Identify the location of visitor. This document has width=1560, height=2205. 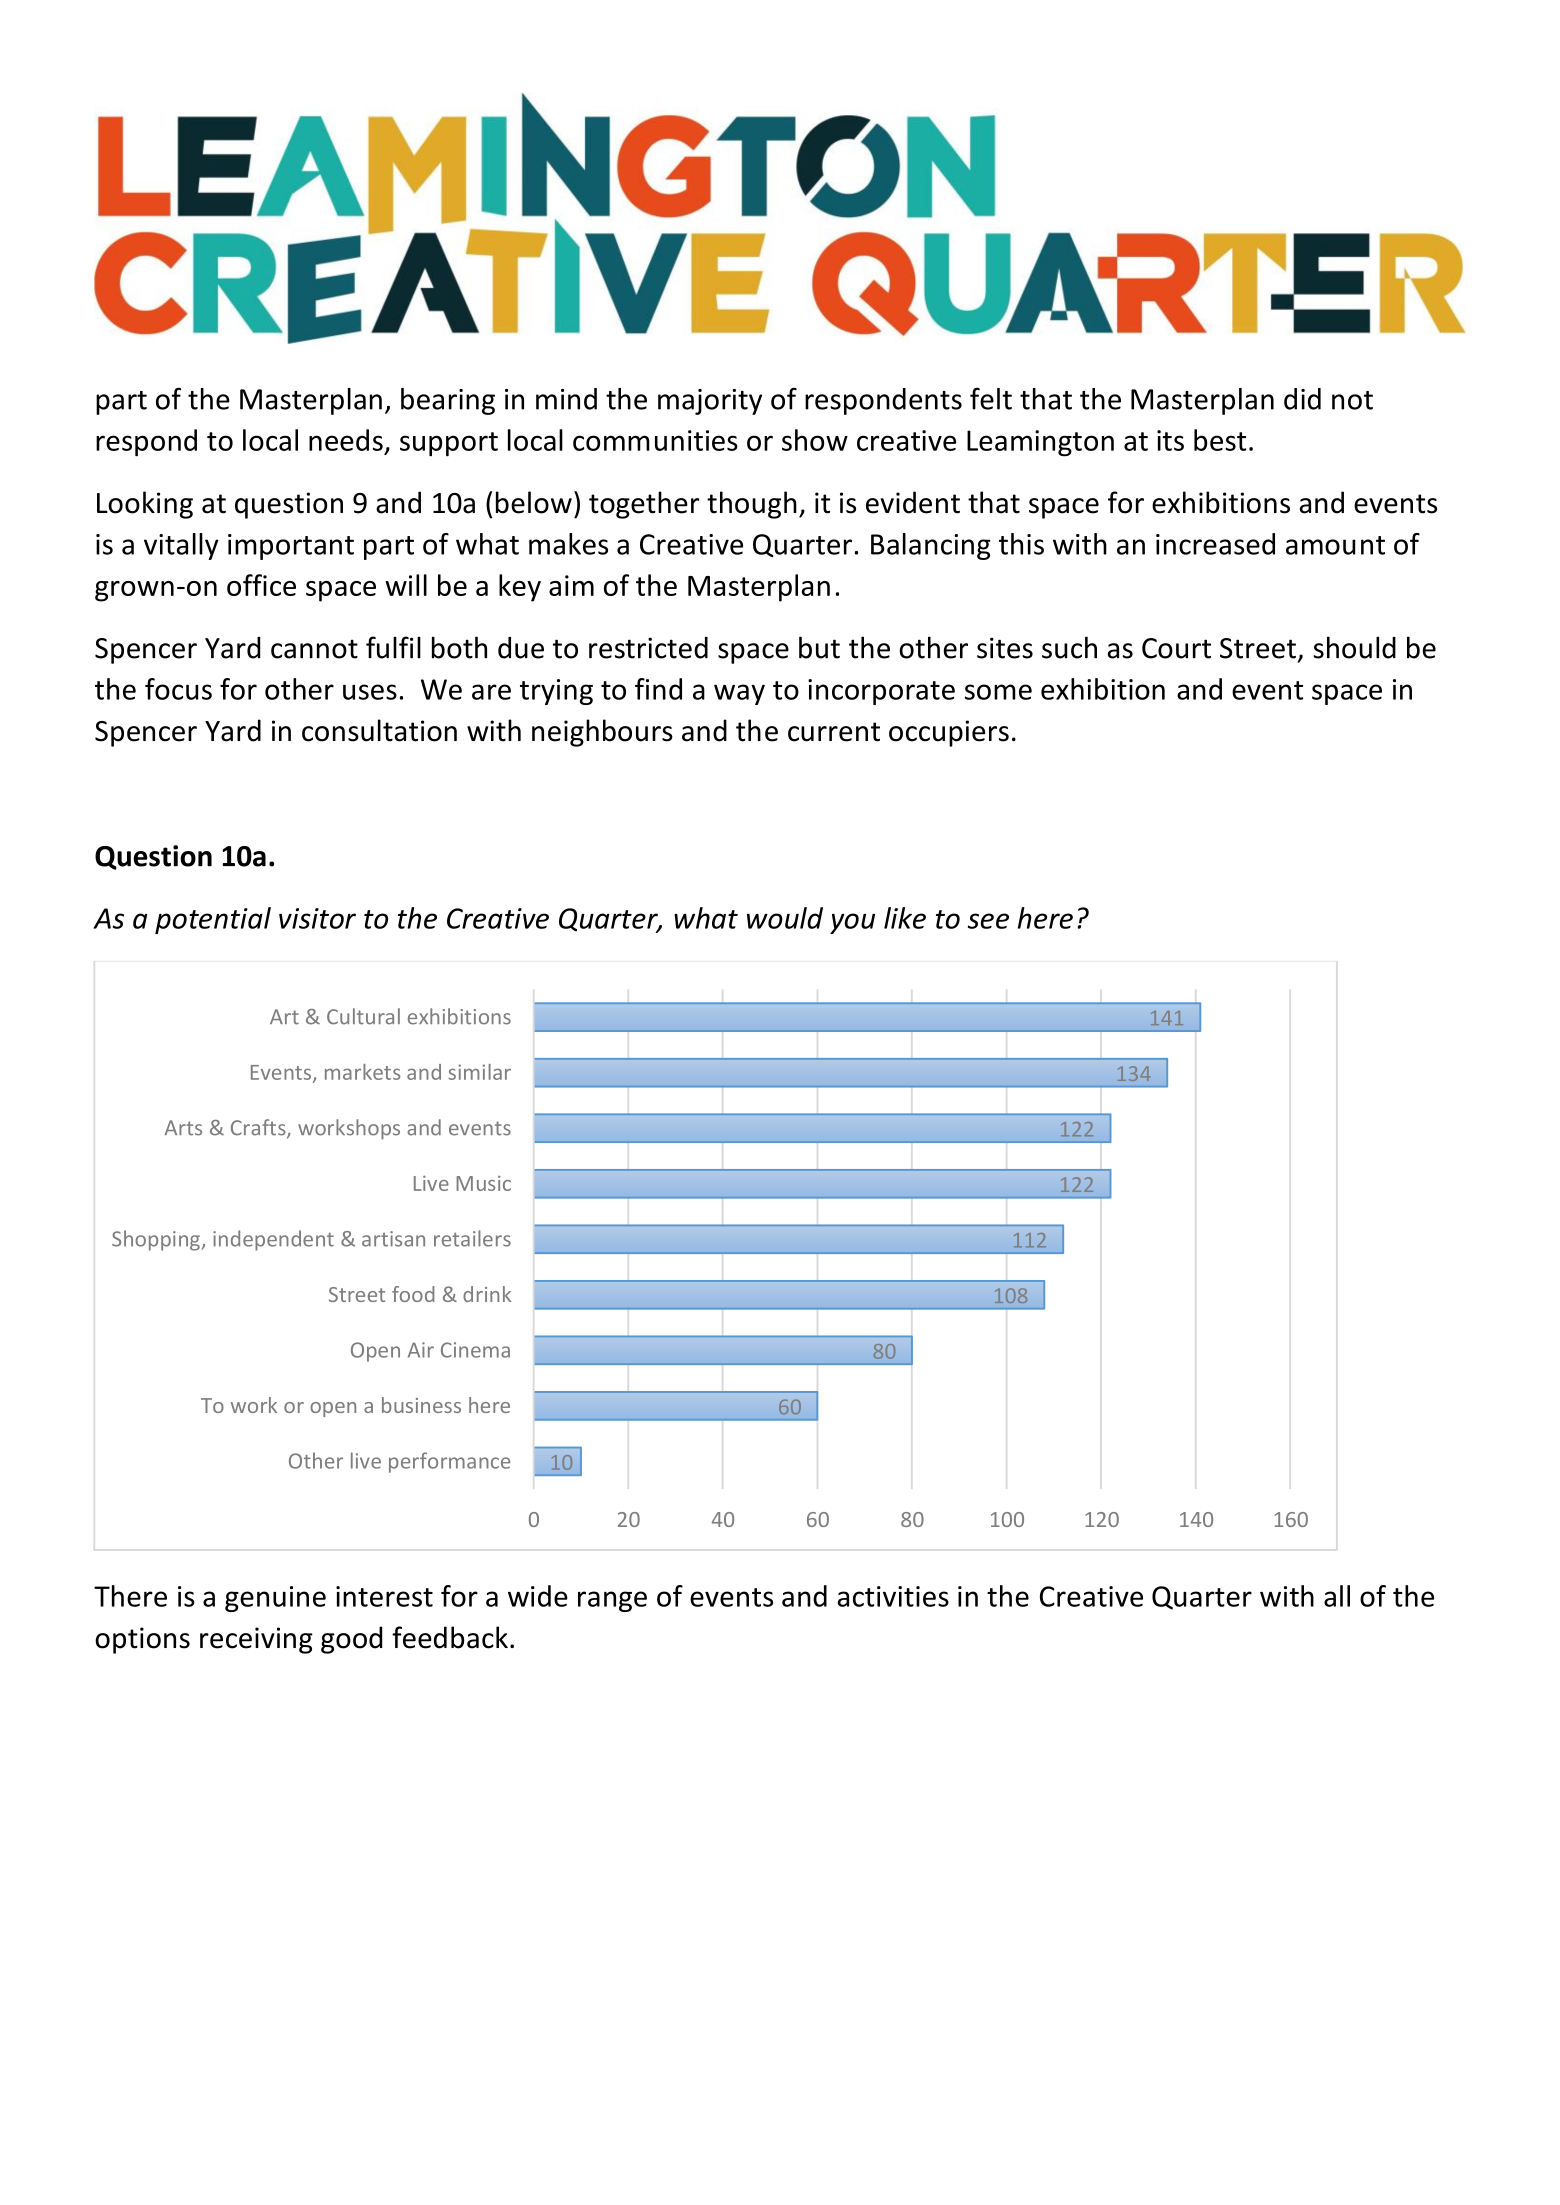
(317, 918).
